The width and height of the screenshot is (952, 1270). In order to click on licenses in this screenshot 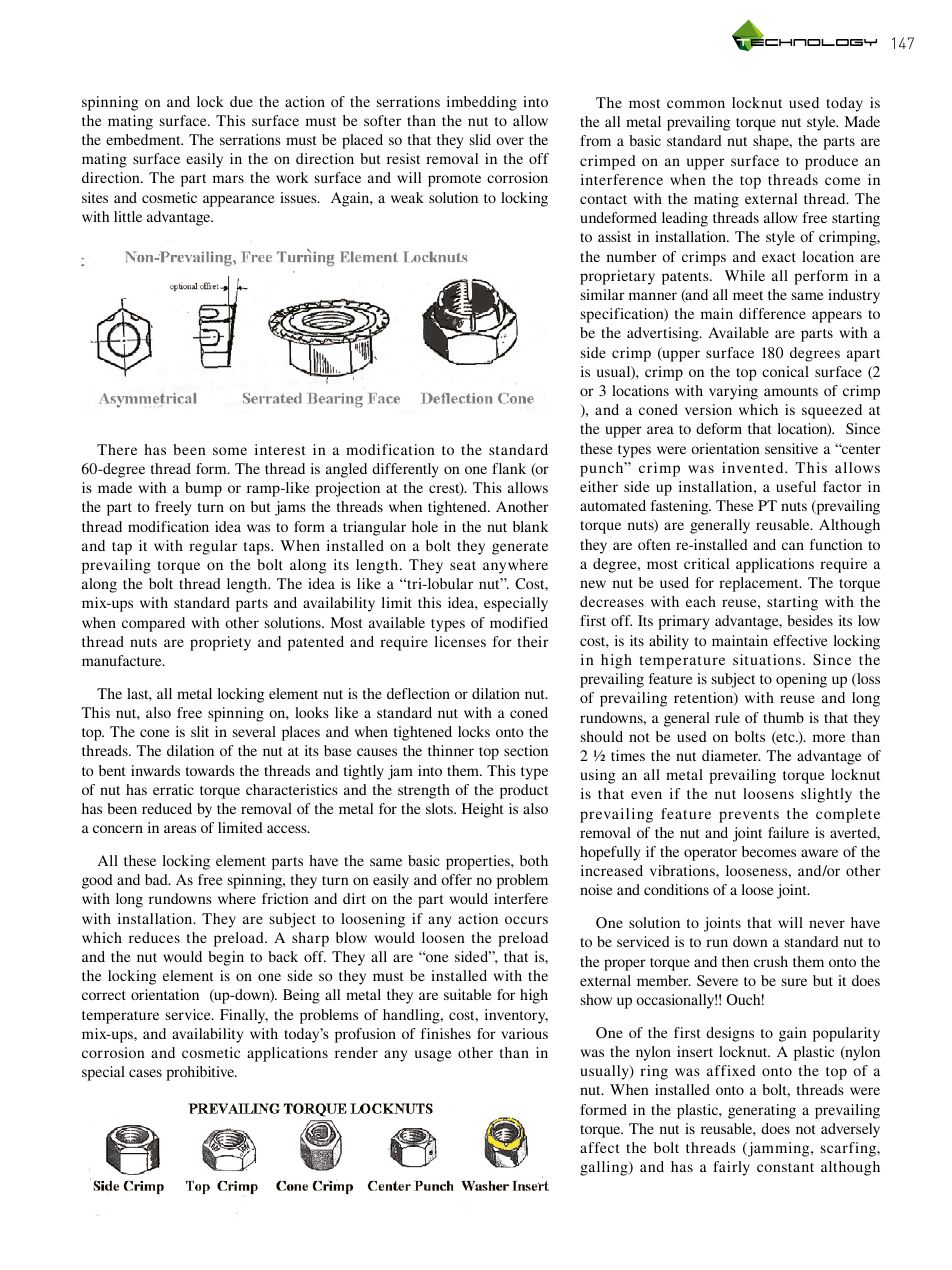, I will do `click(460, 641)`.
